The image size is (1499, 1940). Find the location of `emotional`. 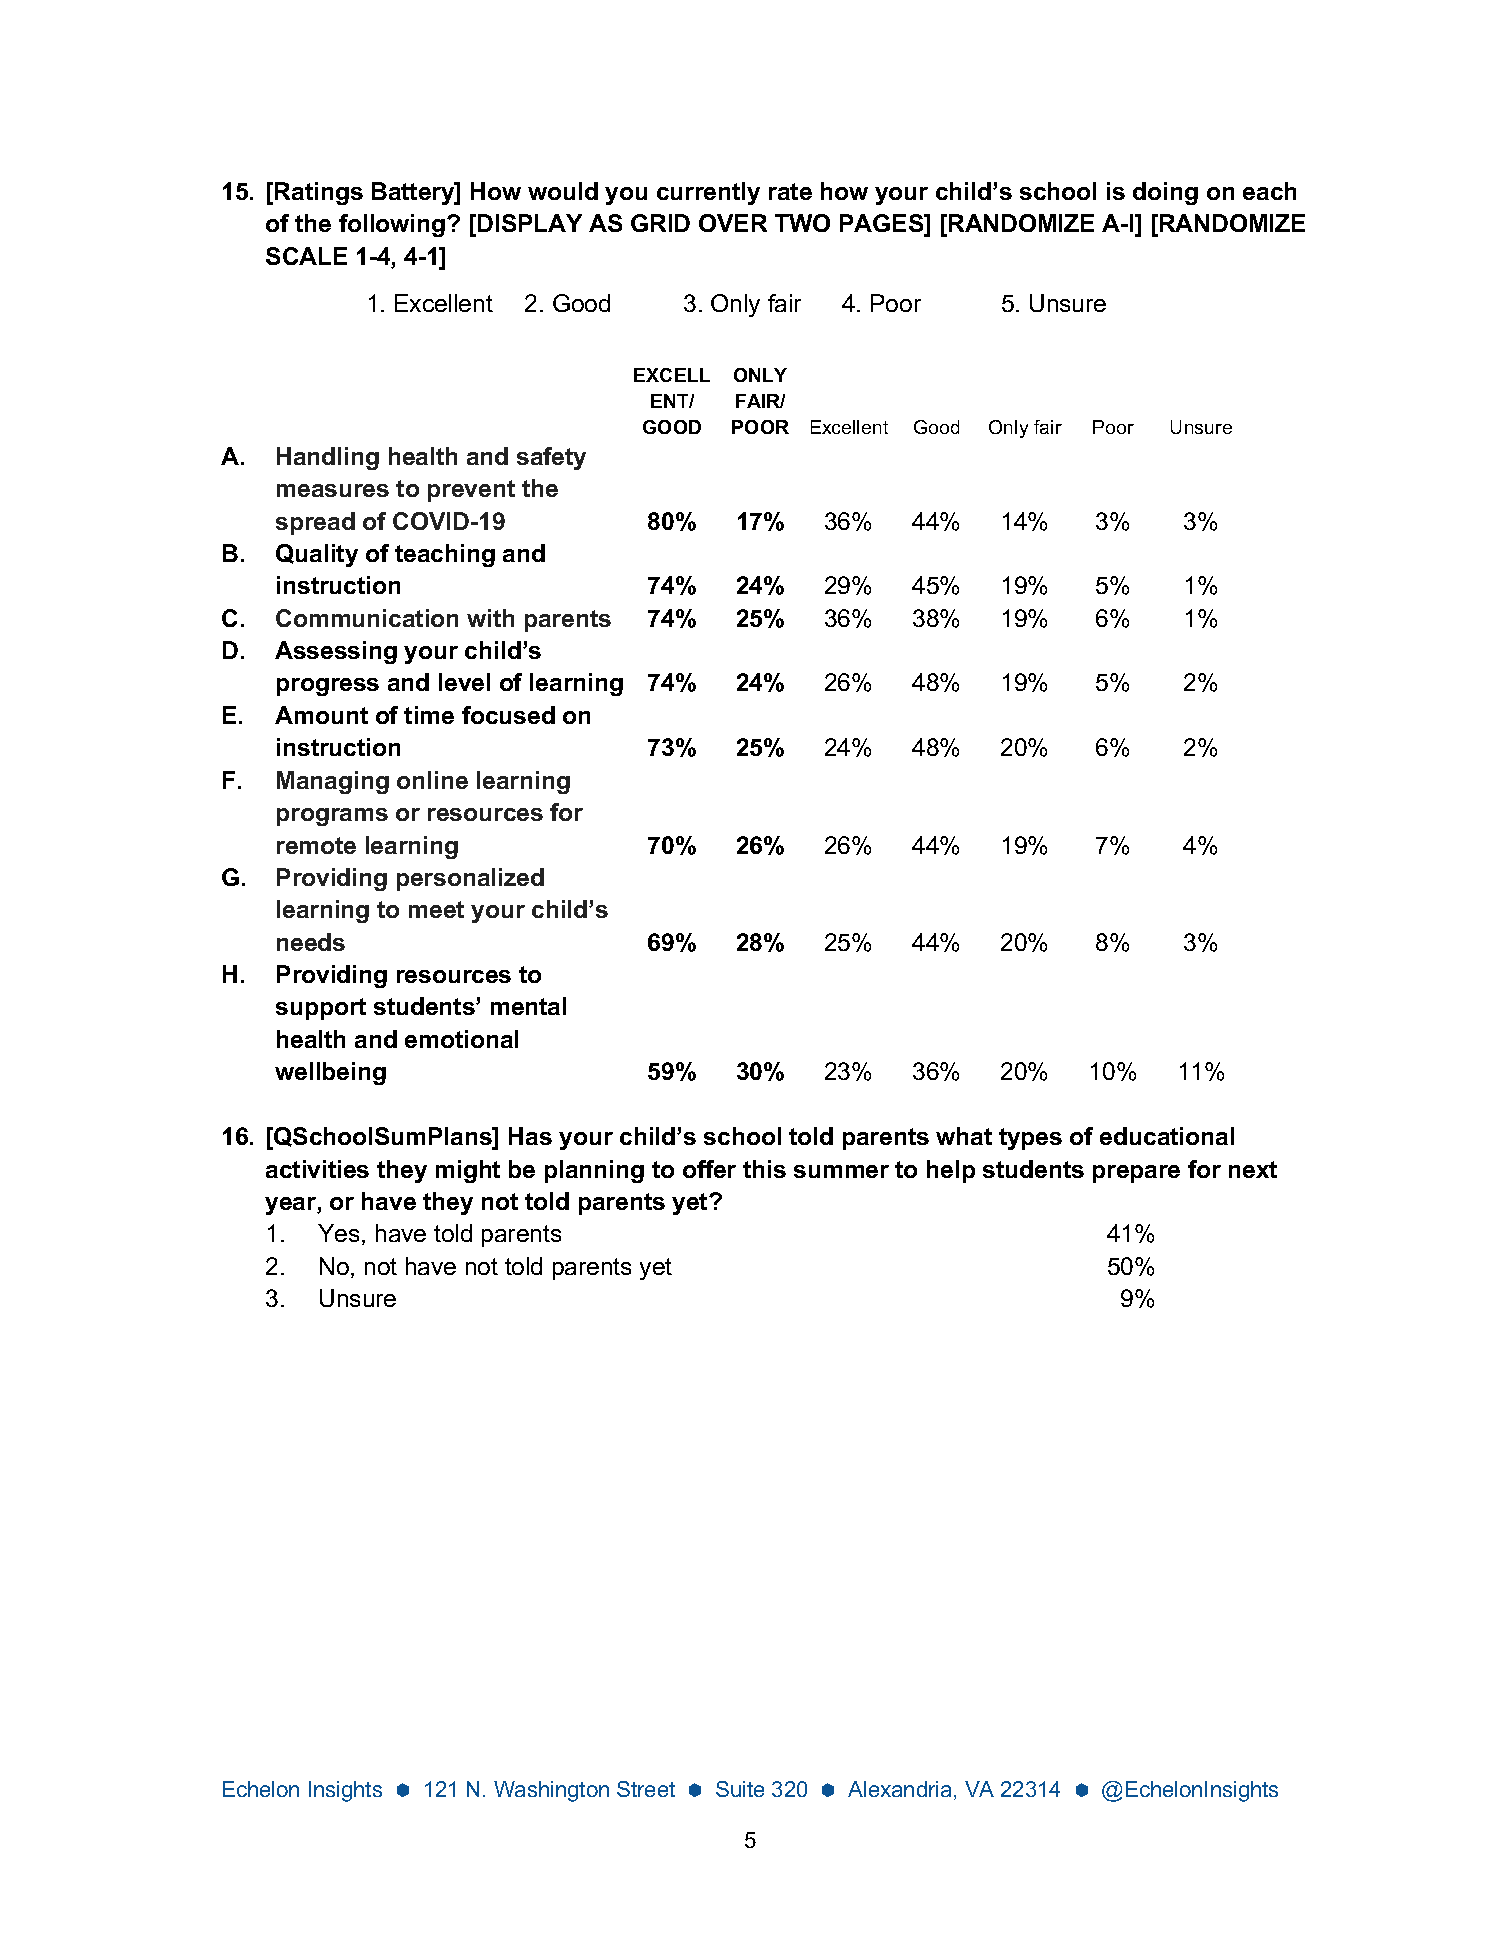

emotional is located at coordinates (461, 1039).
